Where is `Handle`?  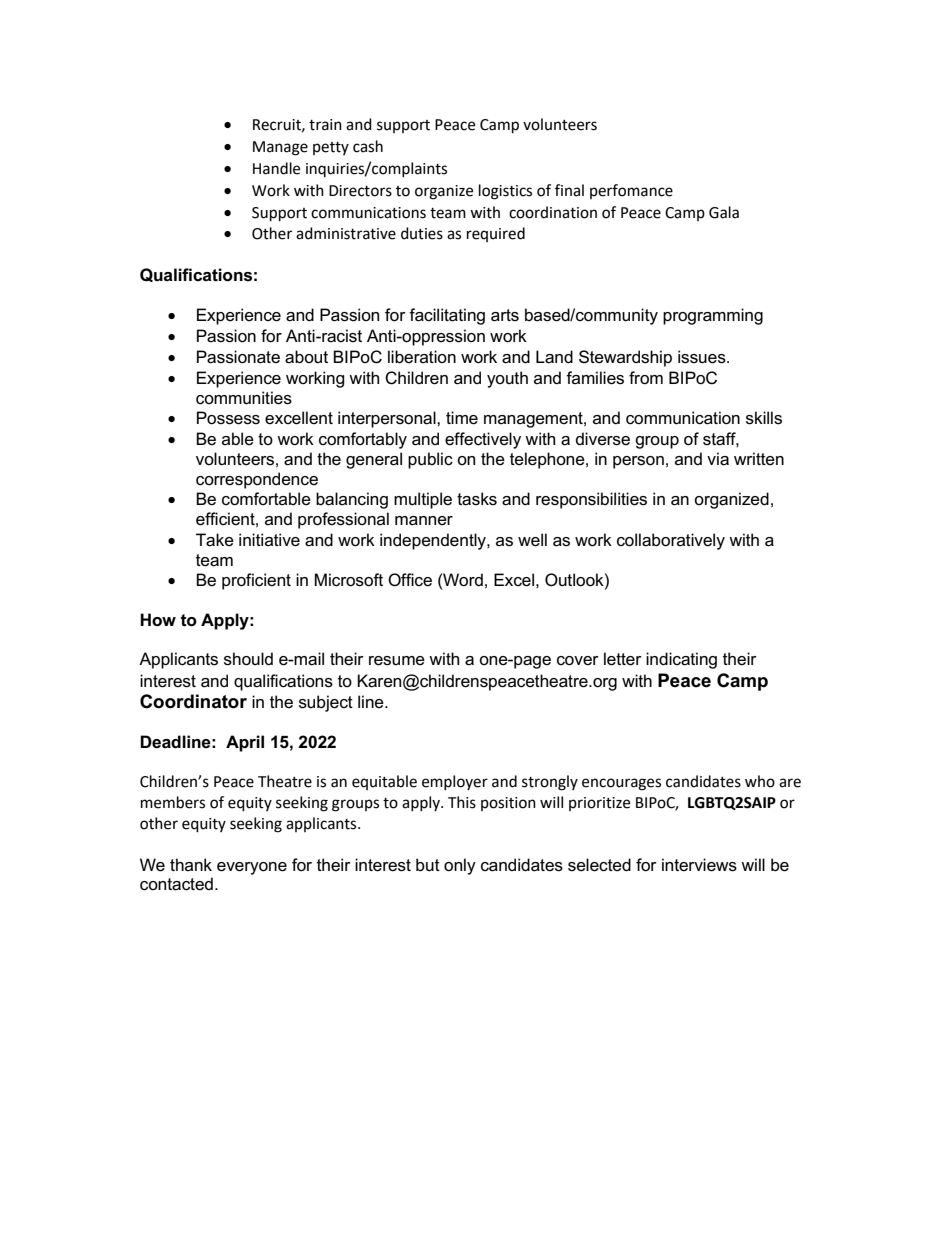
Handle is located at coordinates (276, 168).
